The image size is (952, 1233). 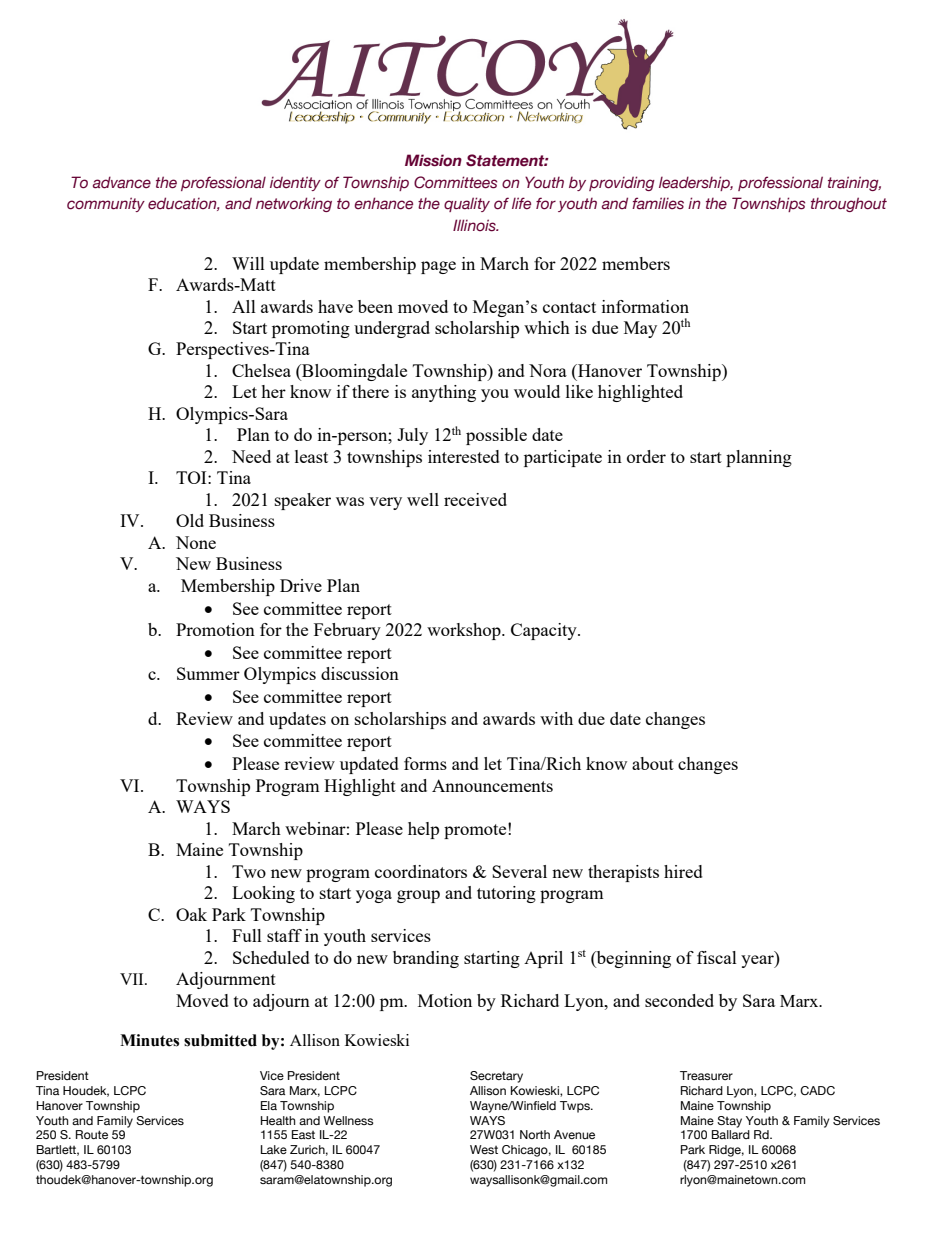 I want to click on quality, so click(x=467, y=204).
